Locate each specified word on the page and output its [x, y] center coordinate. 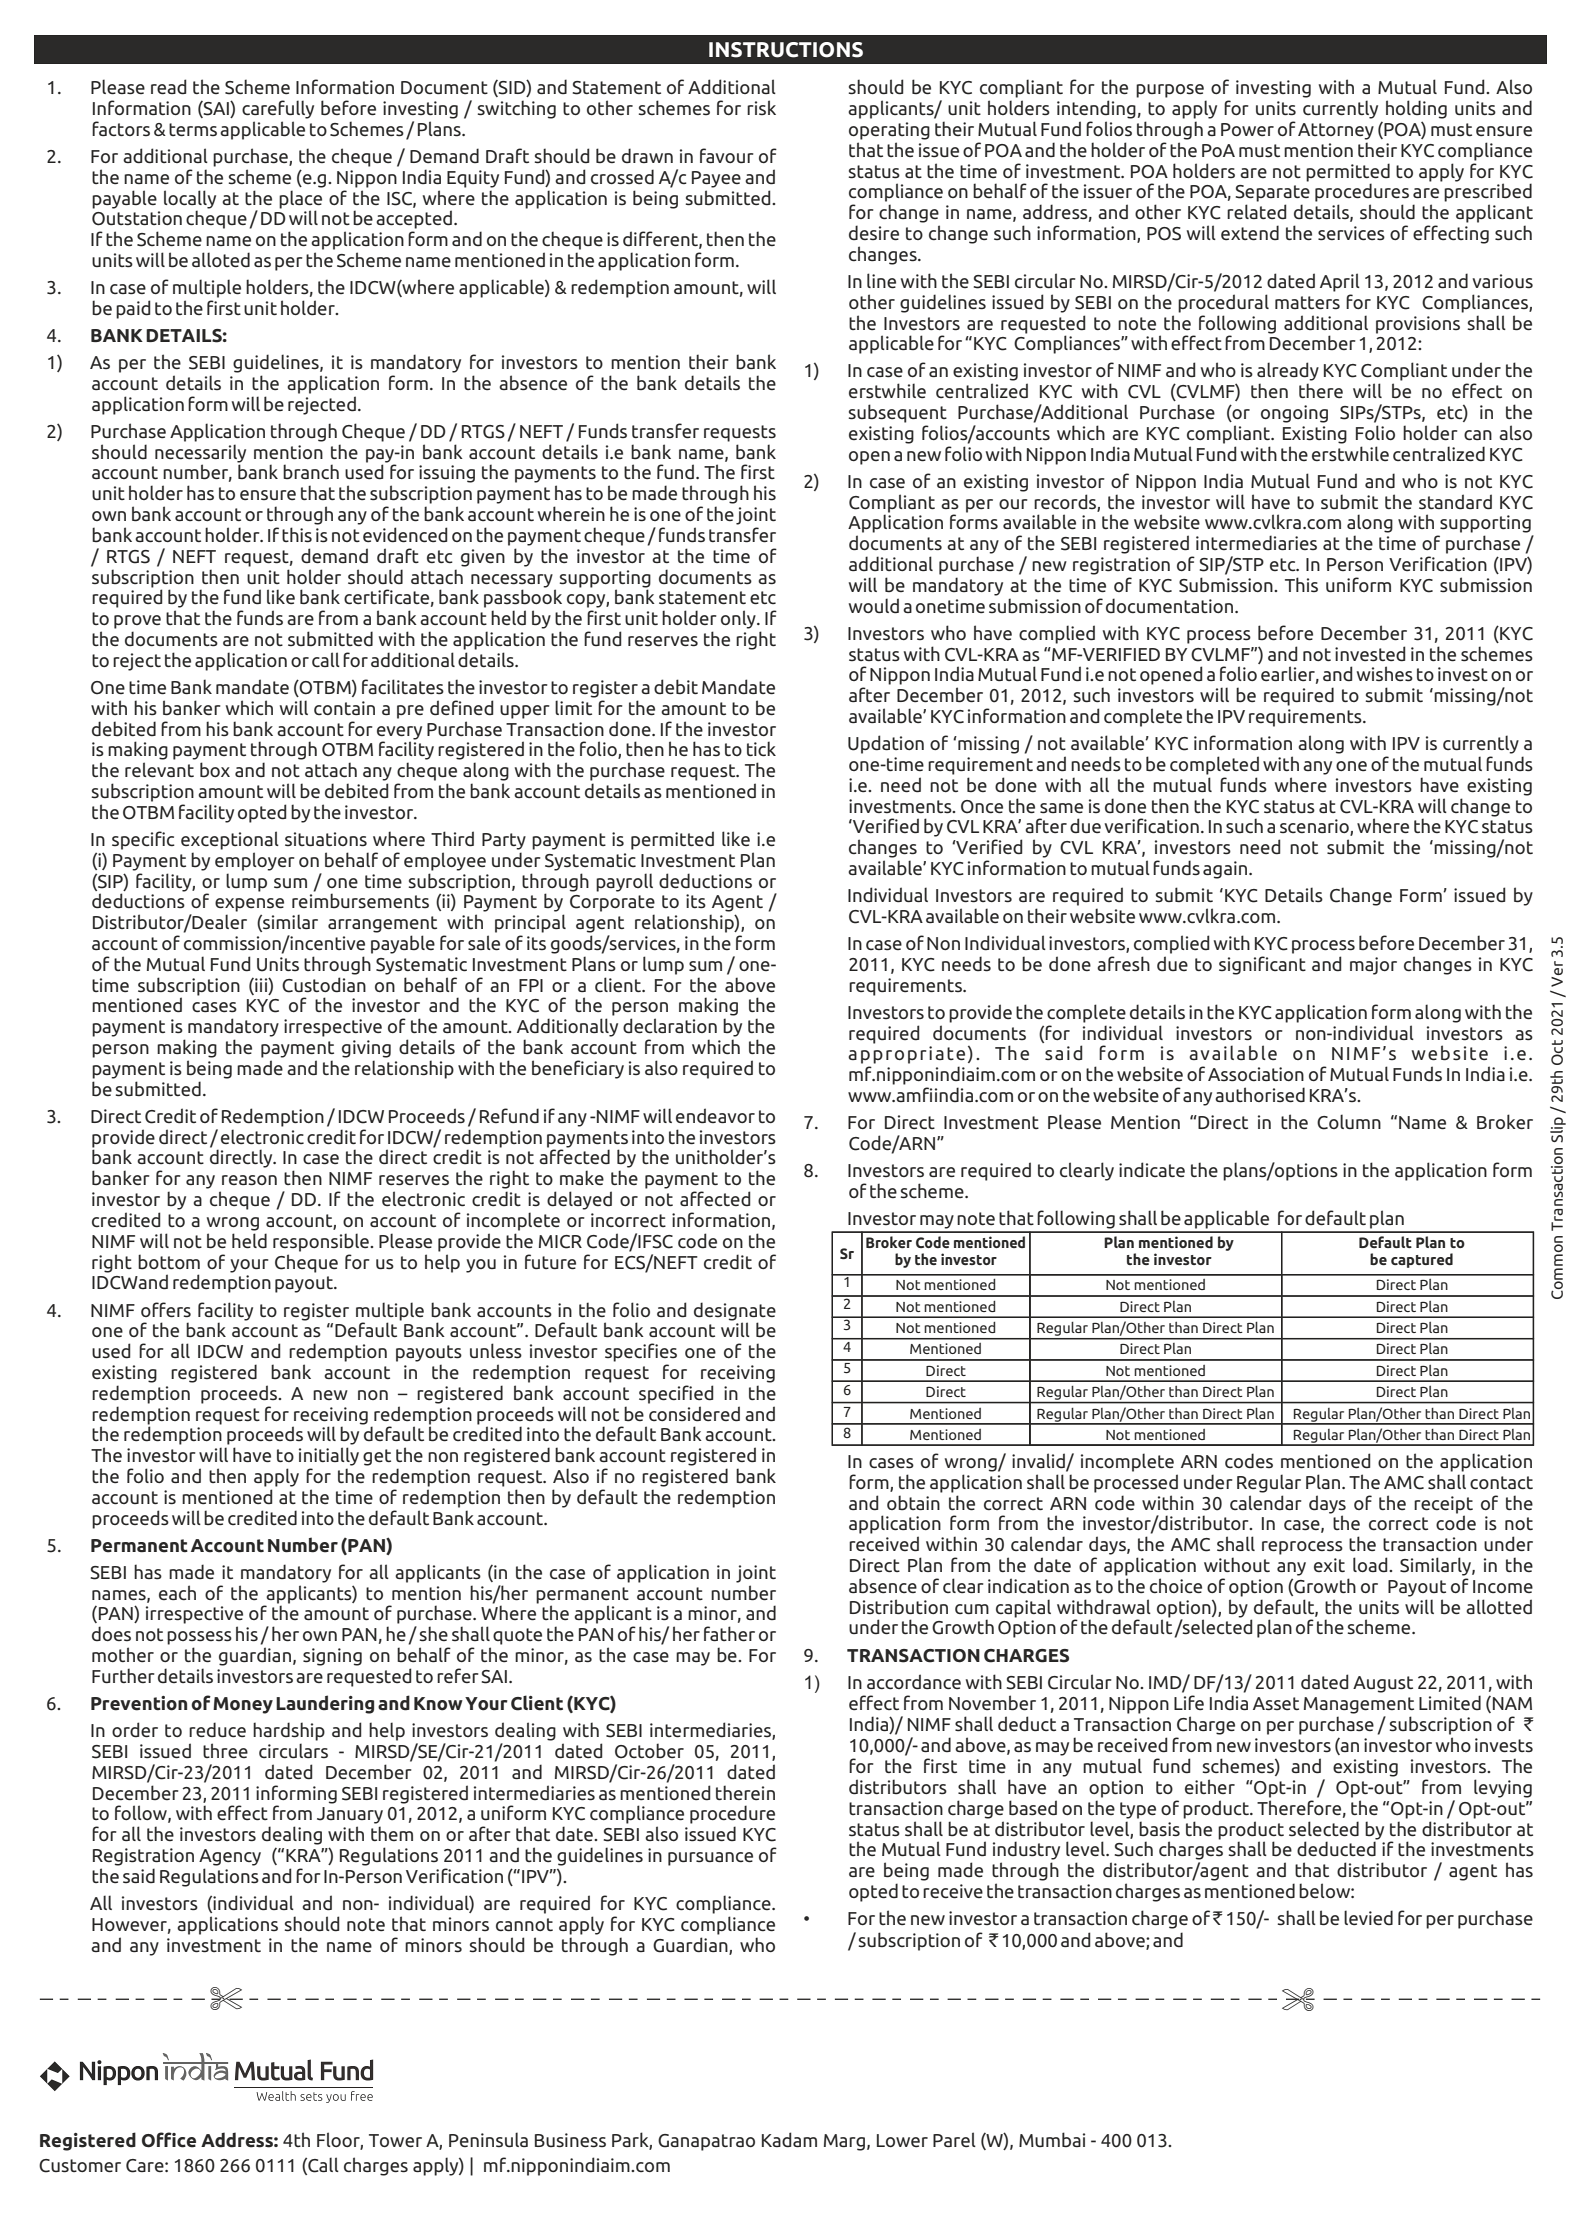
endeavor [715, 1116]
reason [249, 1180]
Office [169, 2140]
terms [193, 130]
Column [1349, 1122]
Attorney [1336, 131]
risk [761, 107]
